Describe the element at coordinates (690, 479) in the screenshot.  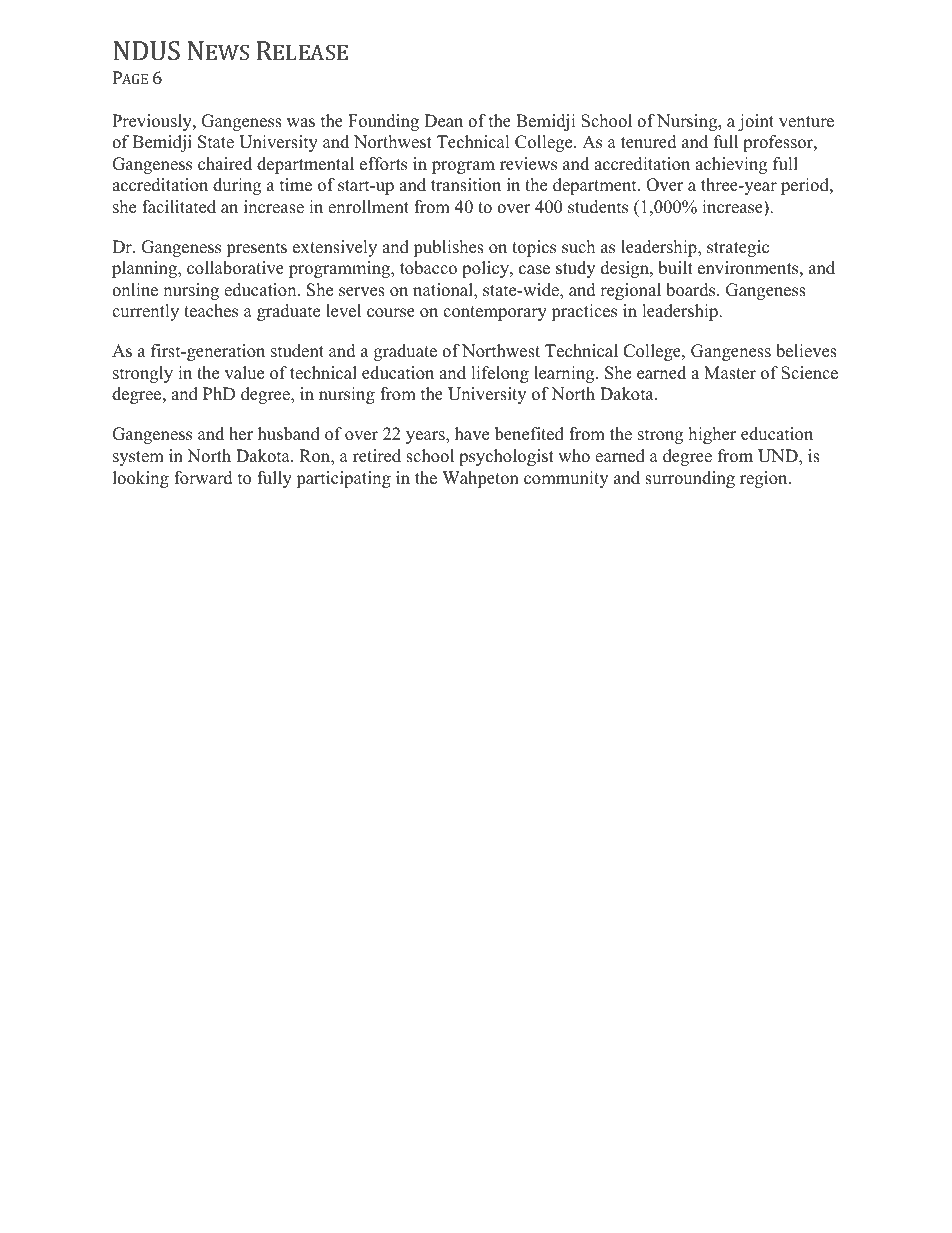
I see `surrounding` at that location.
